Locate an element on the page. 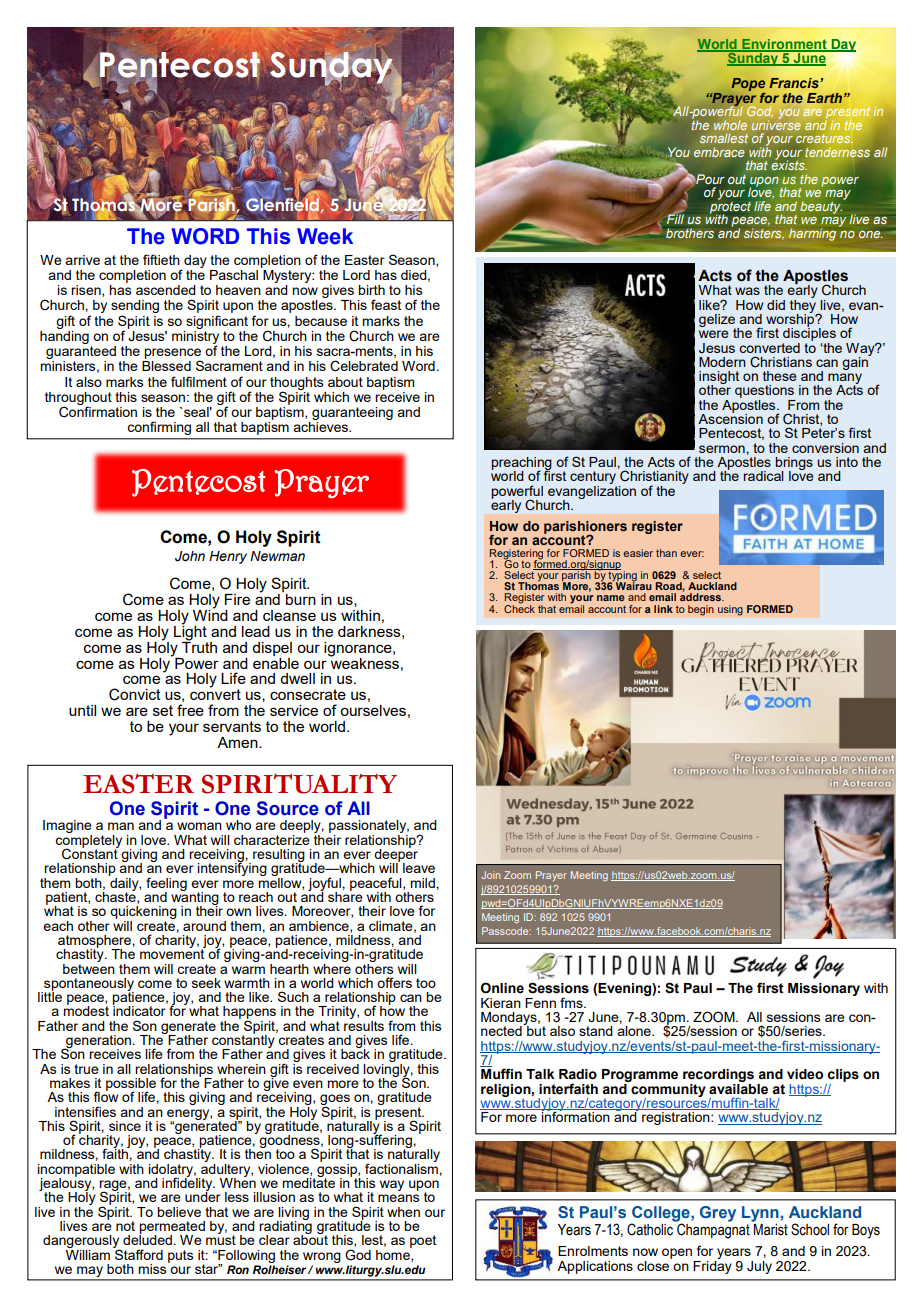  fiftieth is located at coordinates (161, 259).
